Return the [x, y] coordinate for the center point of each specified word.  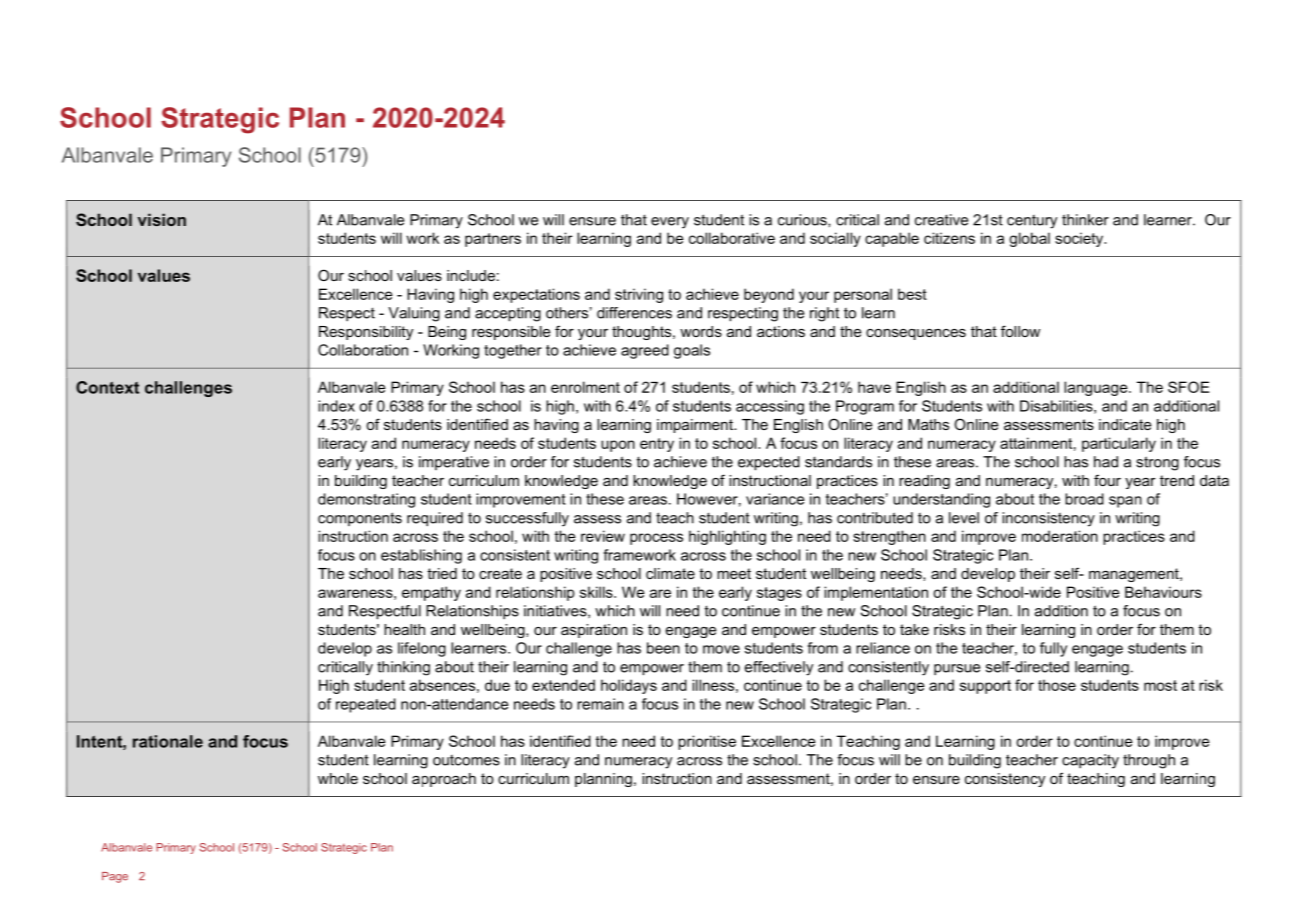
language [1097, 388]
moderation [1060, 536]
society [1080, 239]
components [360, 519]
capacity [1090, 761]
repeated [366, 705]
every [670, 223]
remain [600, 704]
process [656, 539]
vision [162, 219]
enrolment [585, 387]
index [336, 406]
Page [115, 877]
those [1057, 685]
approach [444, 780]
